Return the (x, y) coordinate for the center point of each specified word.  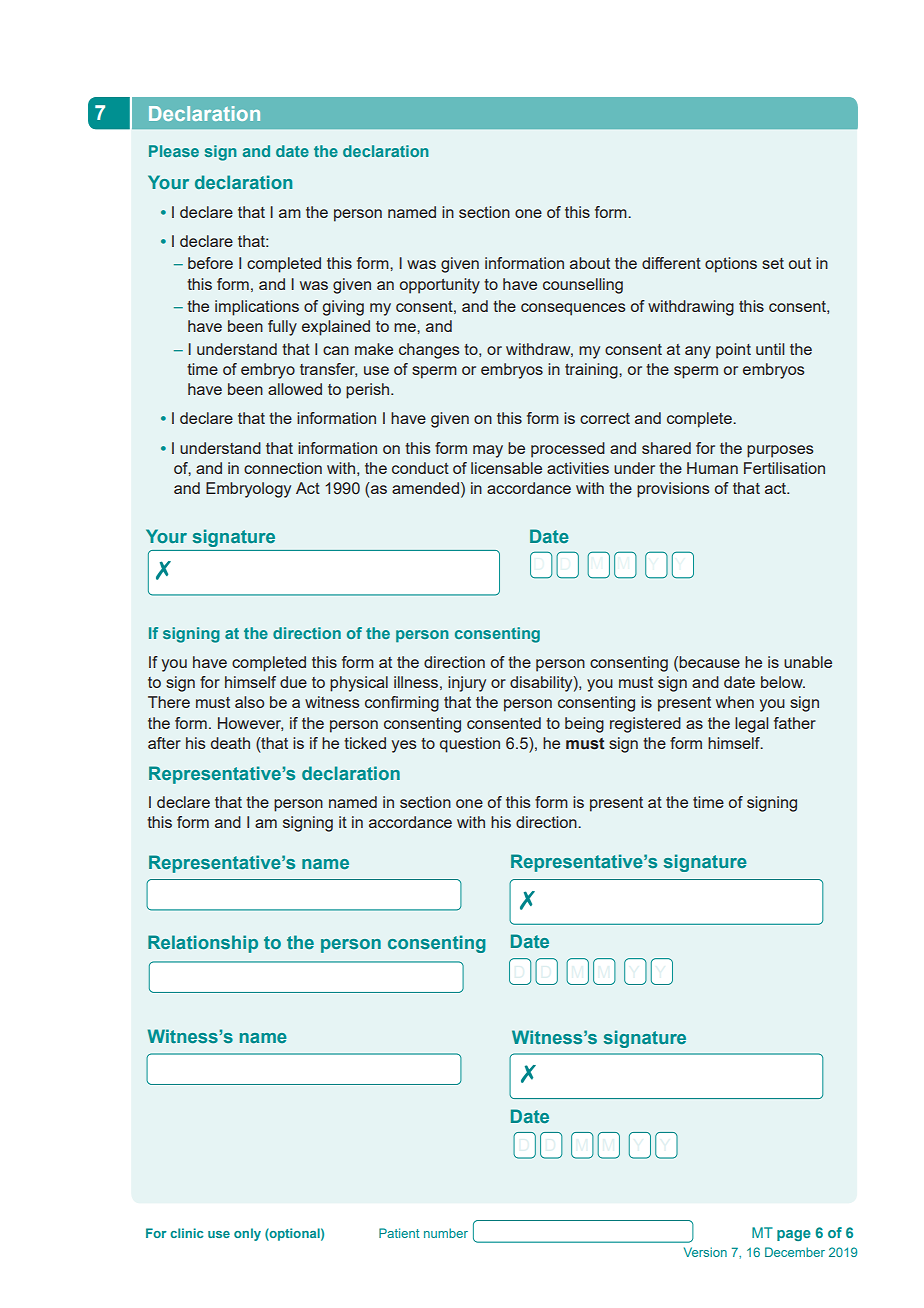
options (731, 265)
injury (467, 684)
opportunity (440, 286)
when (735, 702)
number (446, 1233)
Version (705, 1252)
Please (174, 151)
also (249, 702)
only (247, 1234)
